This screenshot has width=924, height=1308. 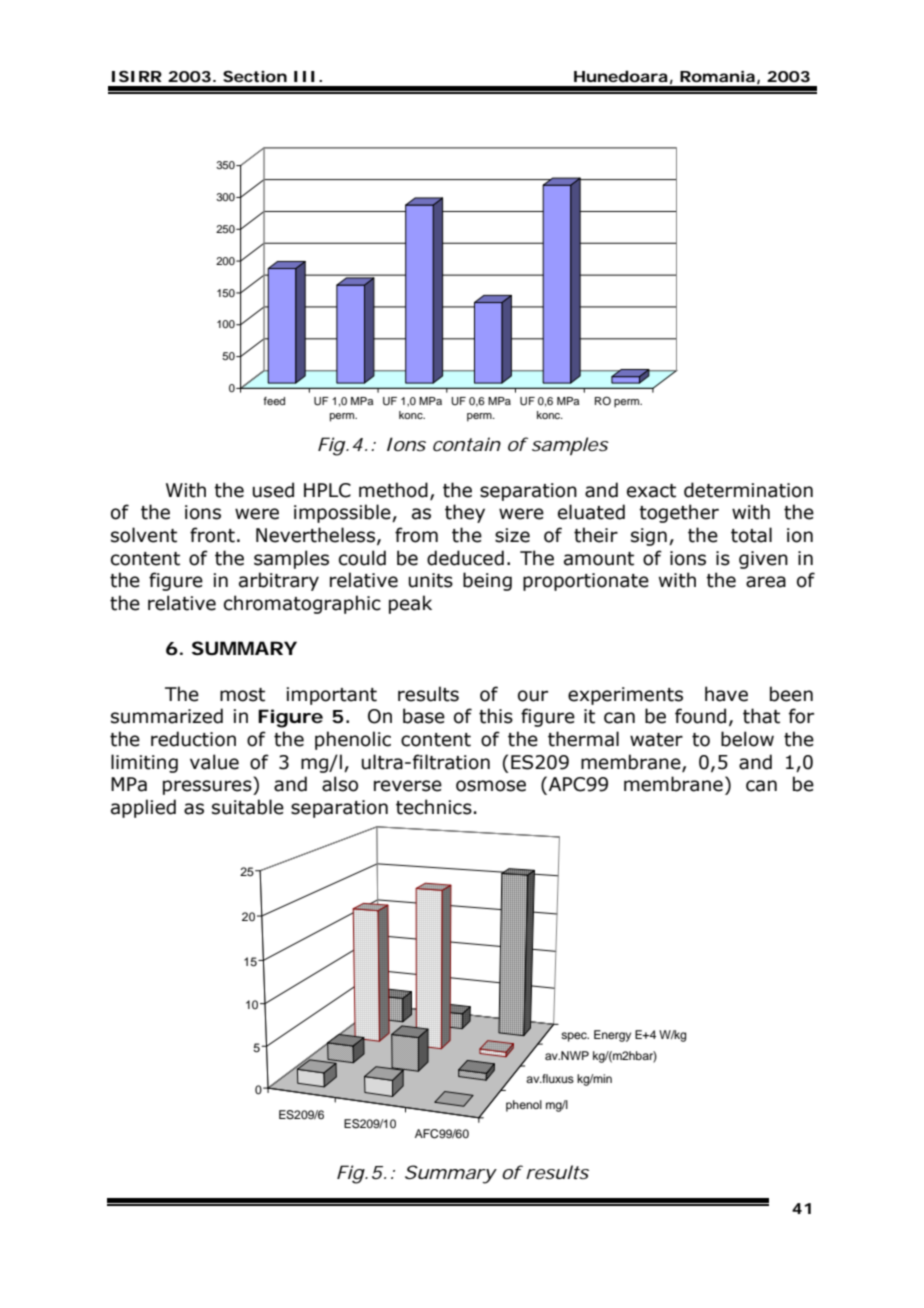 I want to click on Romania, so click(x=717, y=76).
